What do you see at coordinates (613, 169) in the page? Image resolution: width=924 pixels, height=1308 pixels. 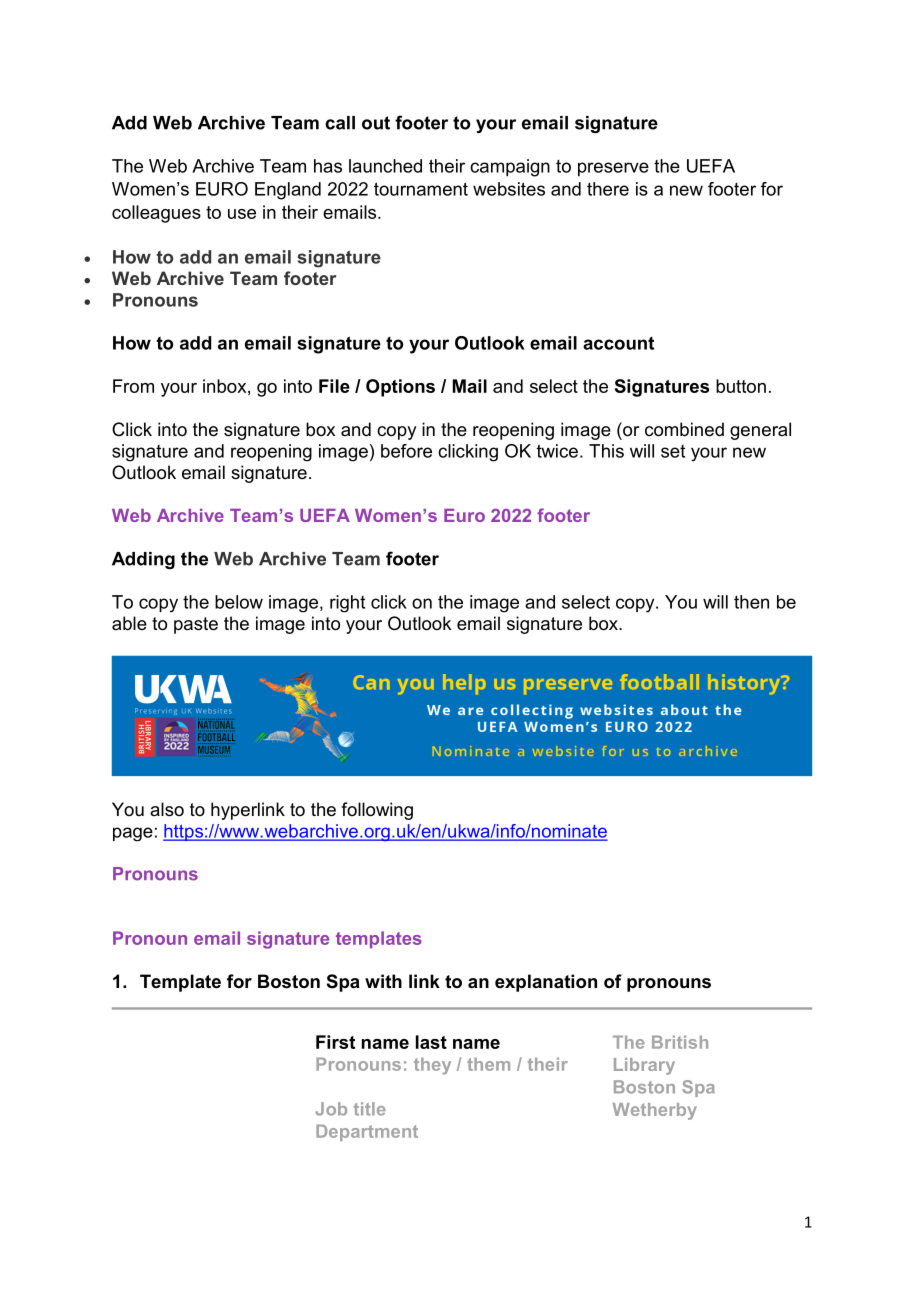 I see `preserve` at bounding box center [613, 169].
